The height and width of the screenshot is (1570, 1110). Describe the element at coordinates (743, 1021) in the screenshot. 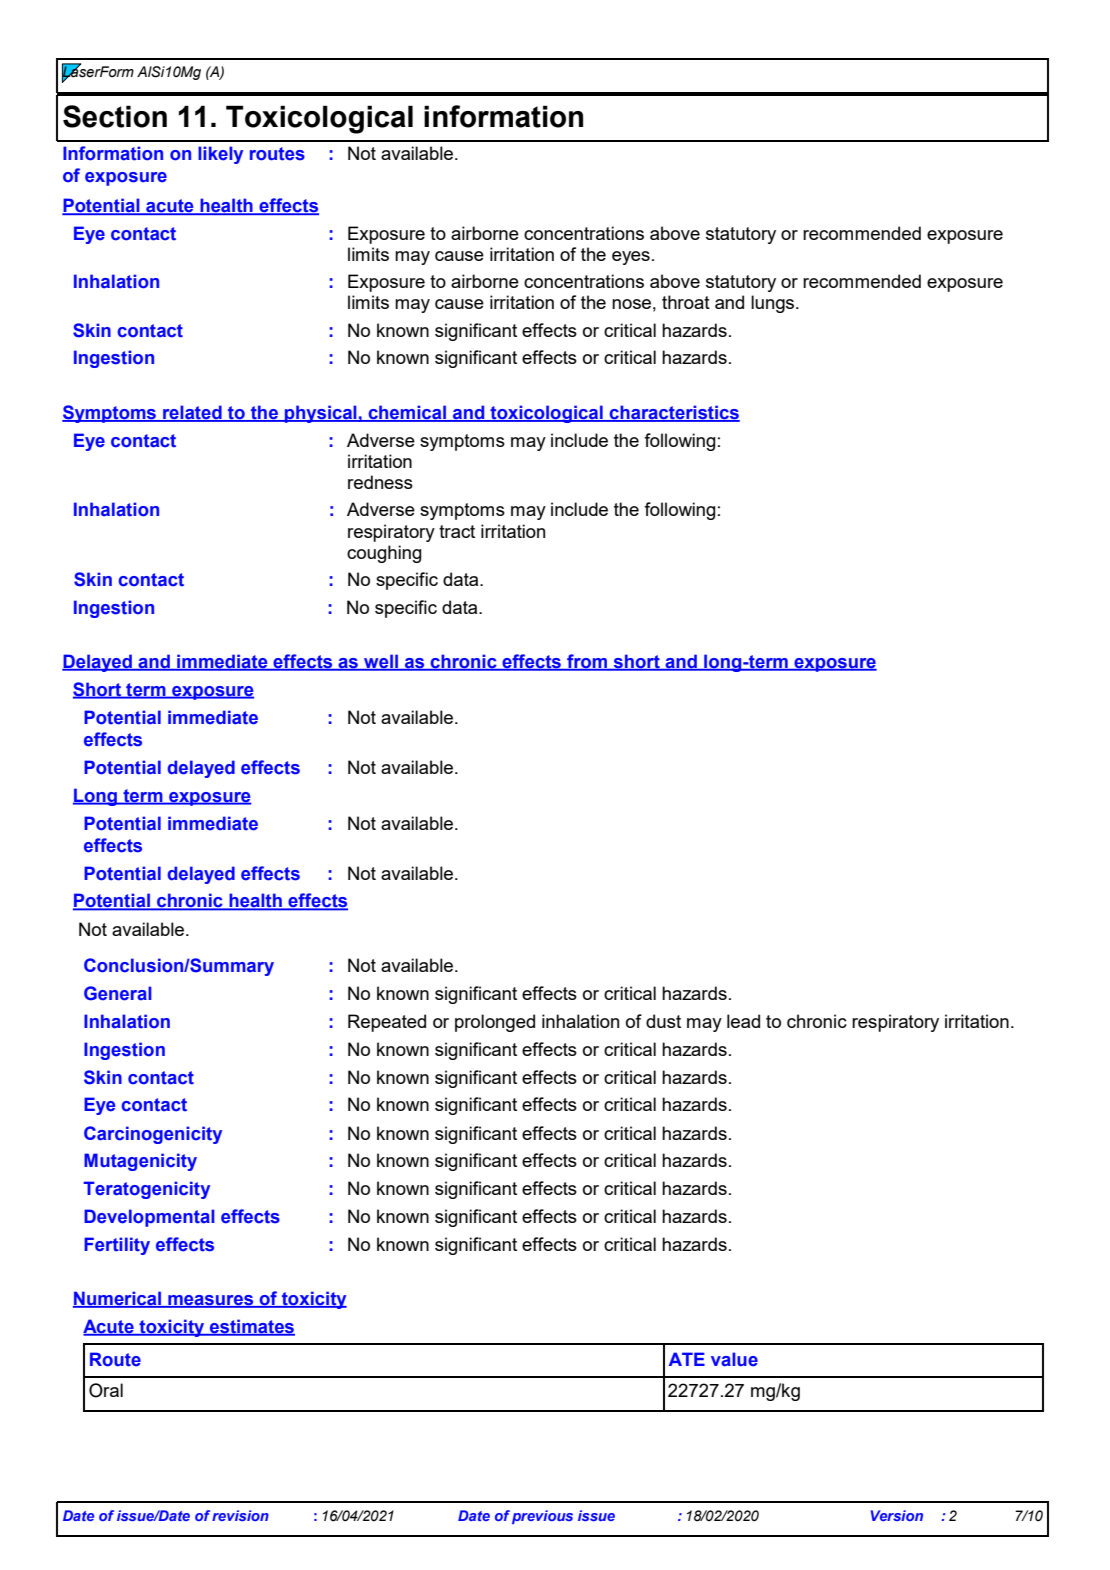

I see `lead` at that location.
